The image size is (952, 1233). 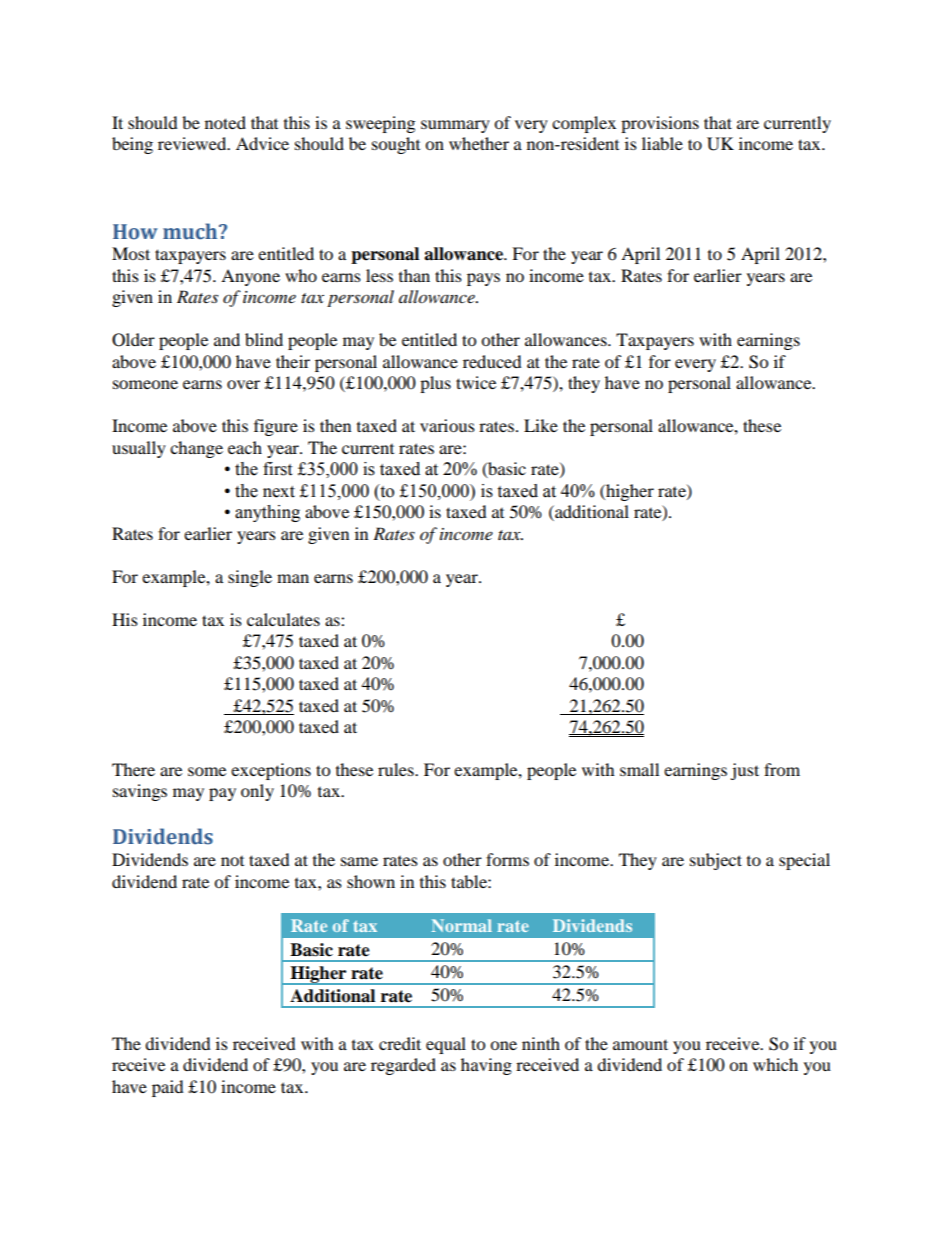 What do you see at coordinates (541, 425) in the page?
I see `Like` at bounding box center [541, 425].
